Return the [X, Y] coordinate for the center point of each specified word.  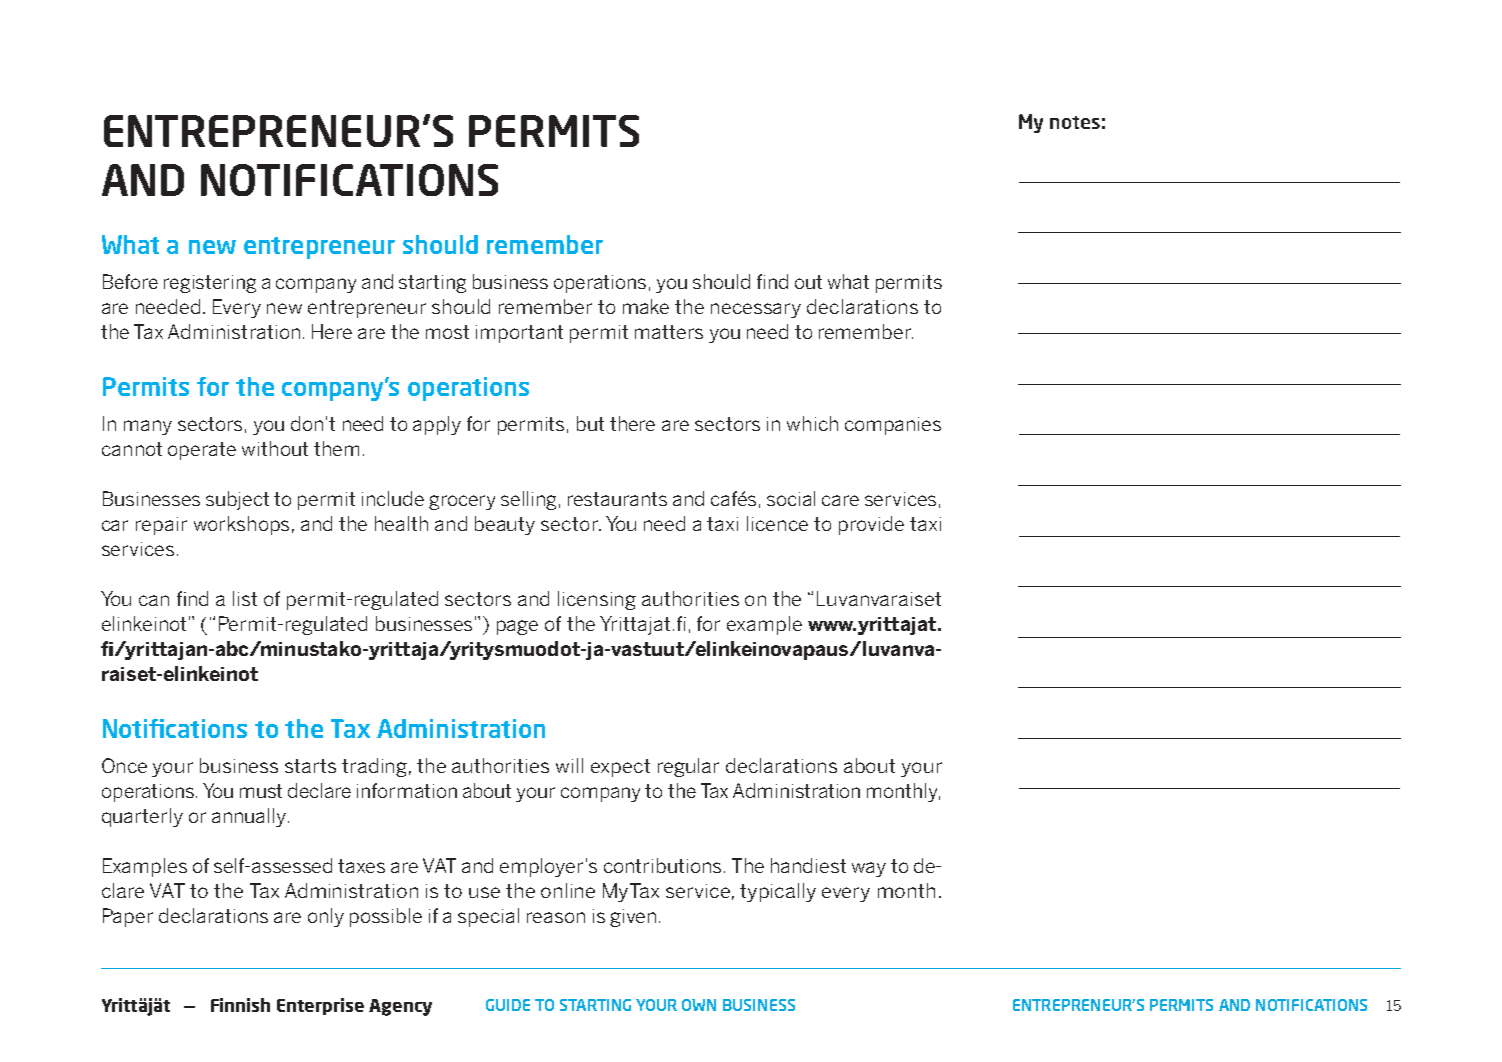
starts [310, 766]
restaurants [617, 499]
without [275, 448]
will [569, 765]
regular [688, 767]
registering [210, 284]
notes [1075, 122]
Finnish [240, 1005]
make [646, 306]
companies [893, 426]
